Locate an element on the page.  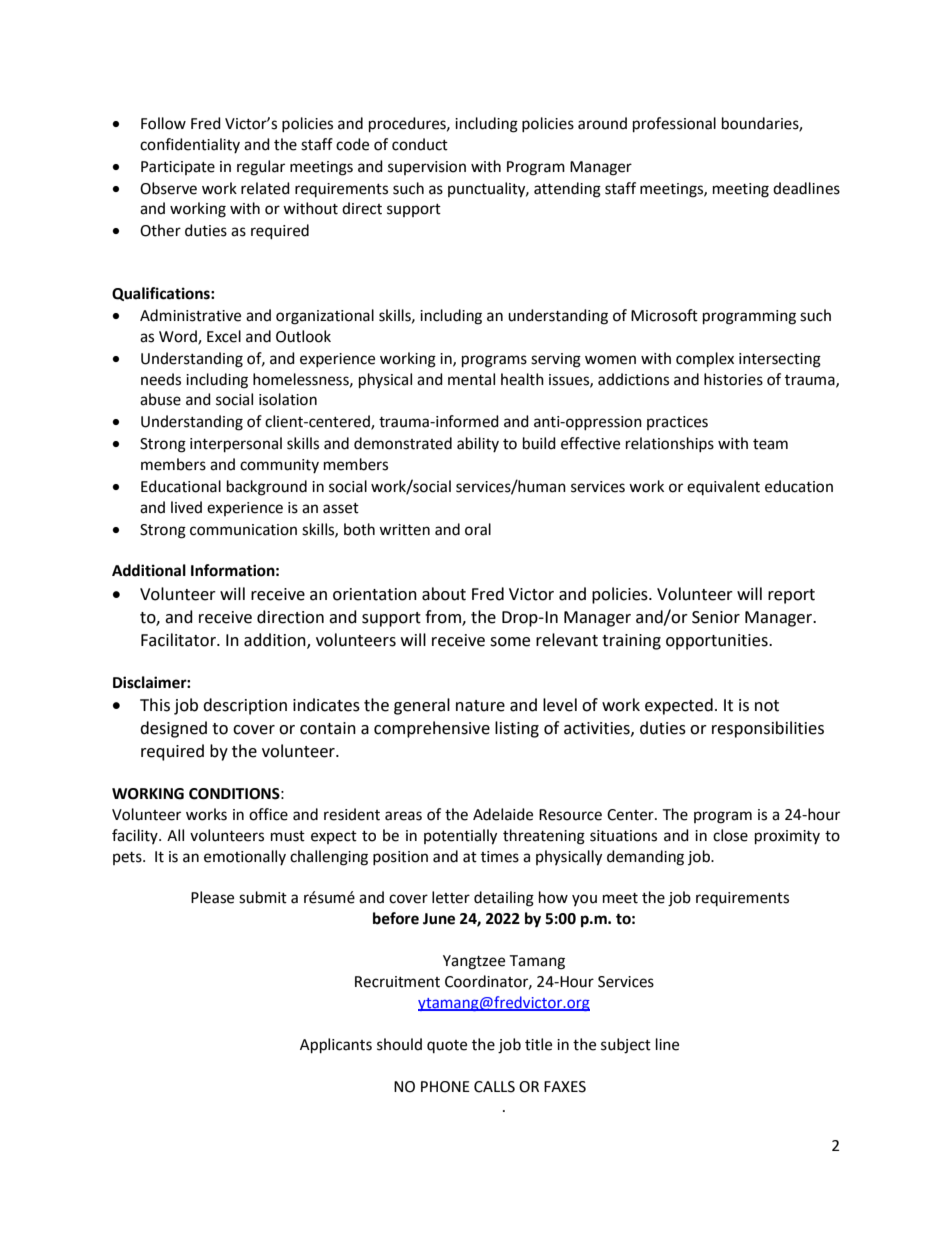
professional is located at coordinates (674, 125).
